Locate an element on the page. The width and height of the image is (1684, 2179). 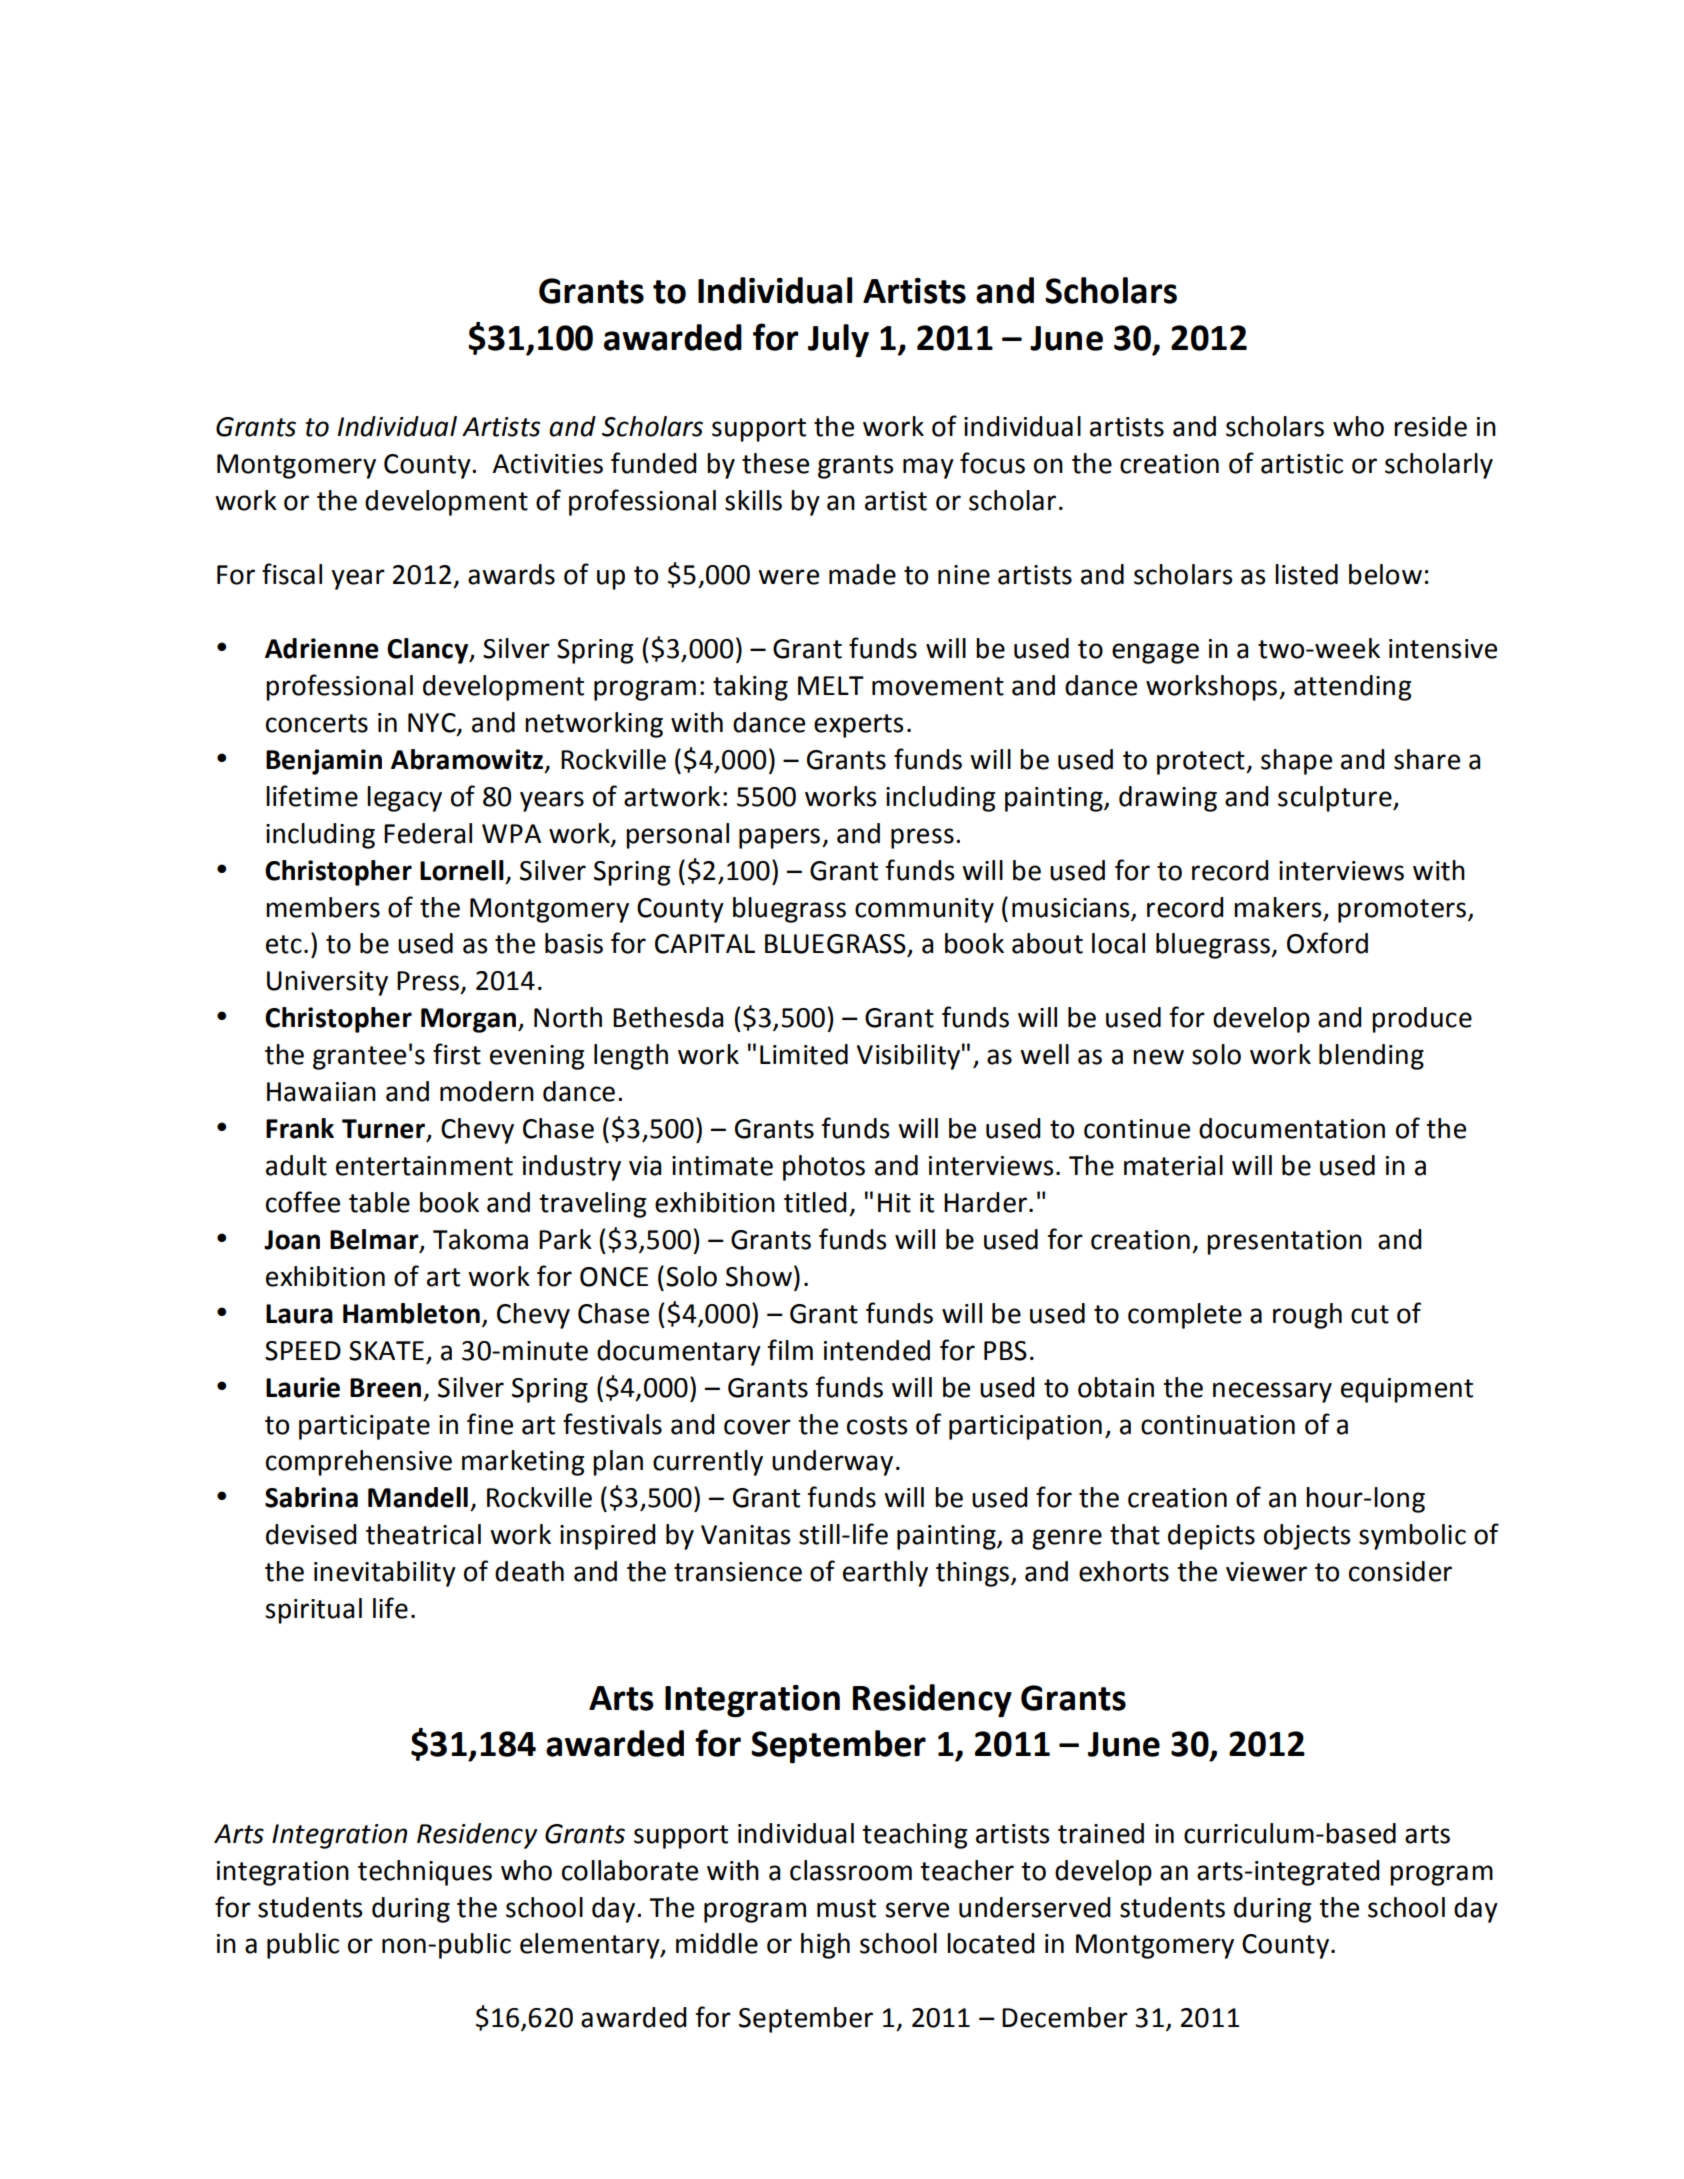
listed is located at coordinates (1306, 574).
